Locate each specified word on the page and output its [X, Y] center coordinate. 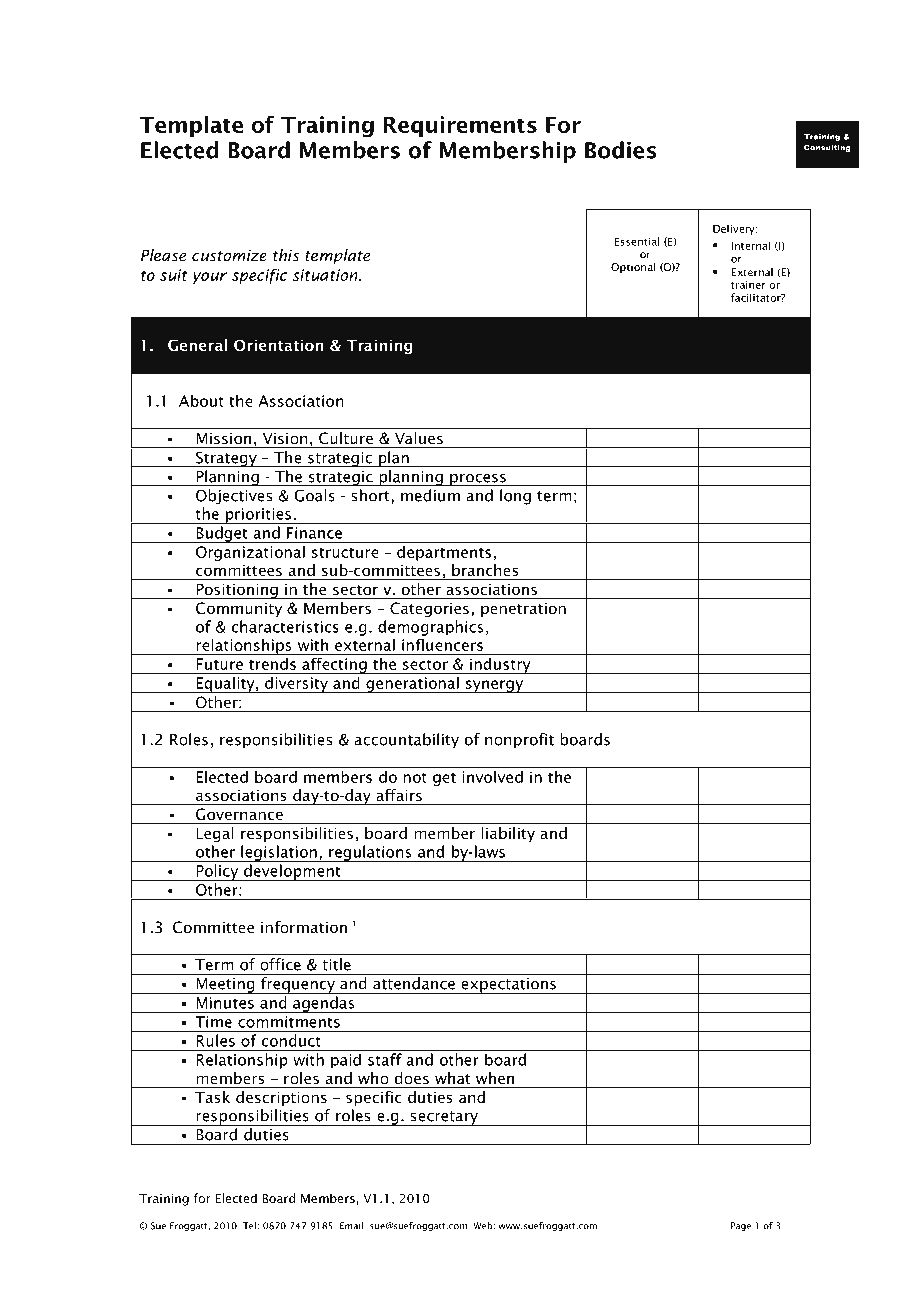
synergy [495, 686]
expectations [509, 986]
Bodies [621, 150]
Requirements [460, 126]
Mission [223, 438]
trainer [748, 285]
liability [508, 834]
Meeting [225, 986]
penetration [523, 609]
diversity [297, 684]
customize [229, 256]
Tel [249, 1226]
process [478, 480]
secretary [444, 1118]
